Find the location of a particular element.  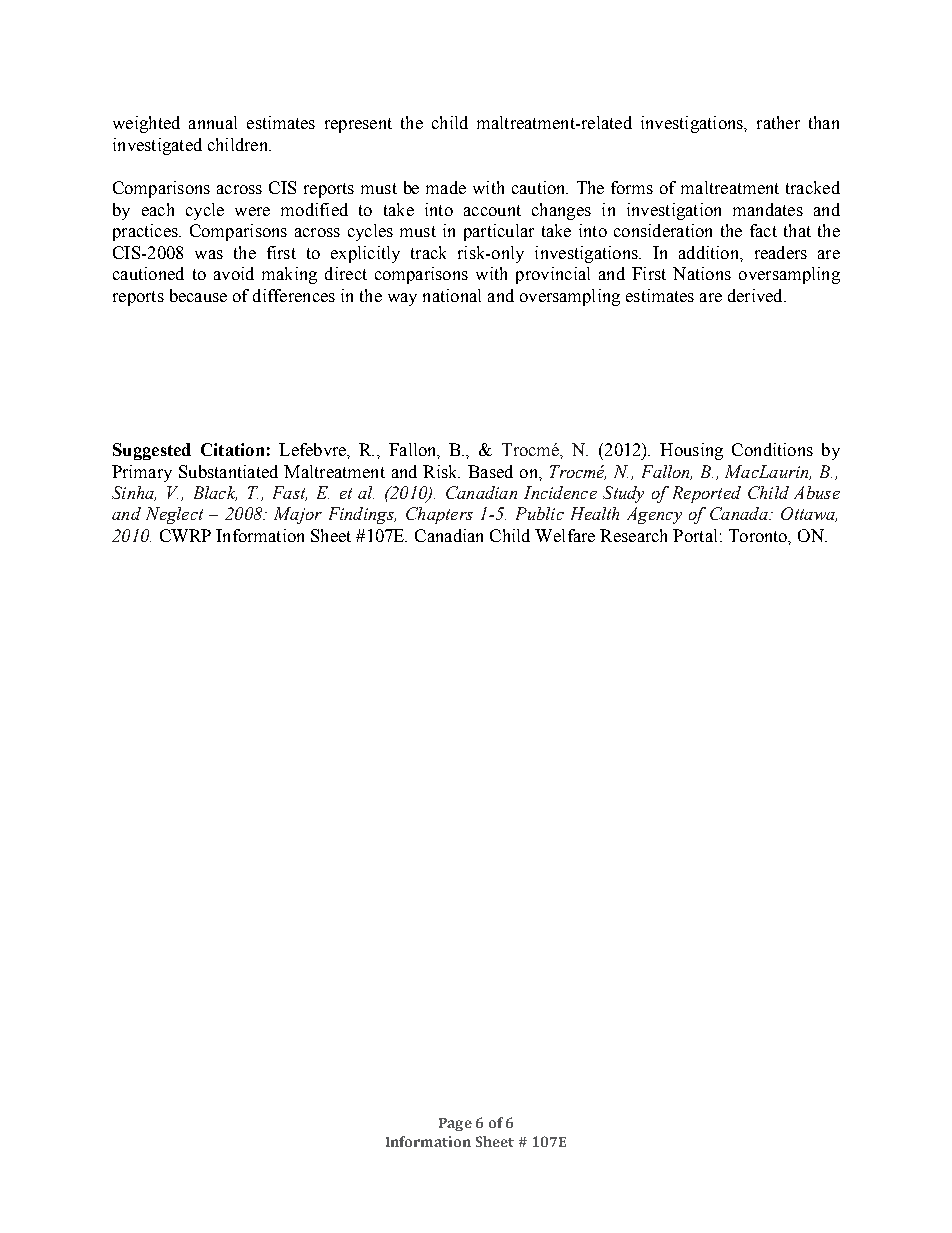

were is located at coordinates (252, 211).
